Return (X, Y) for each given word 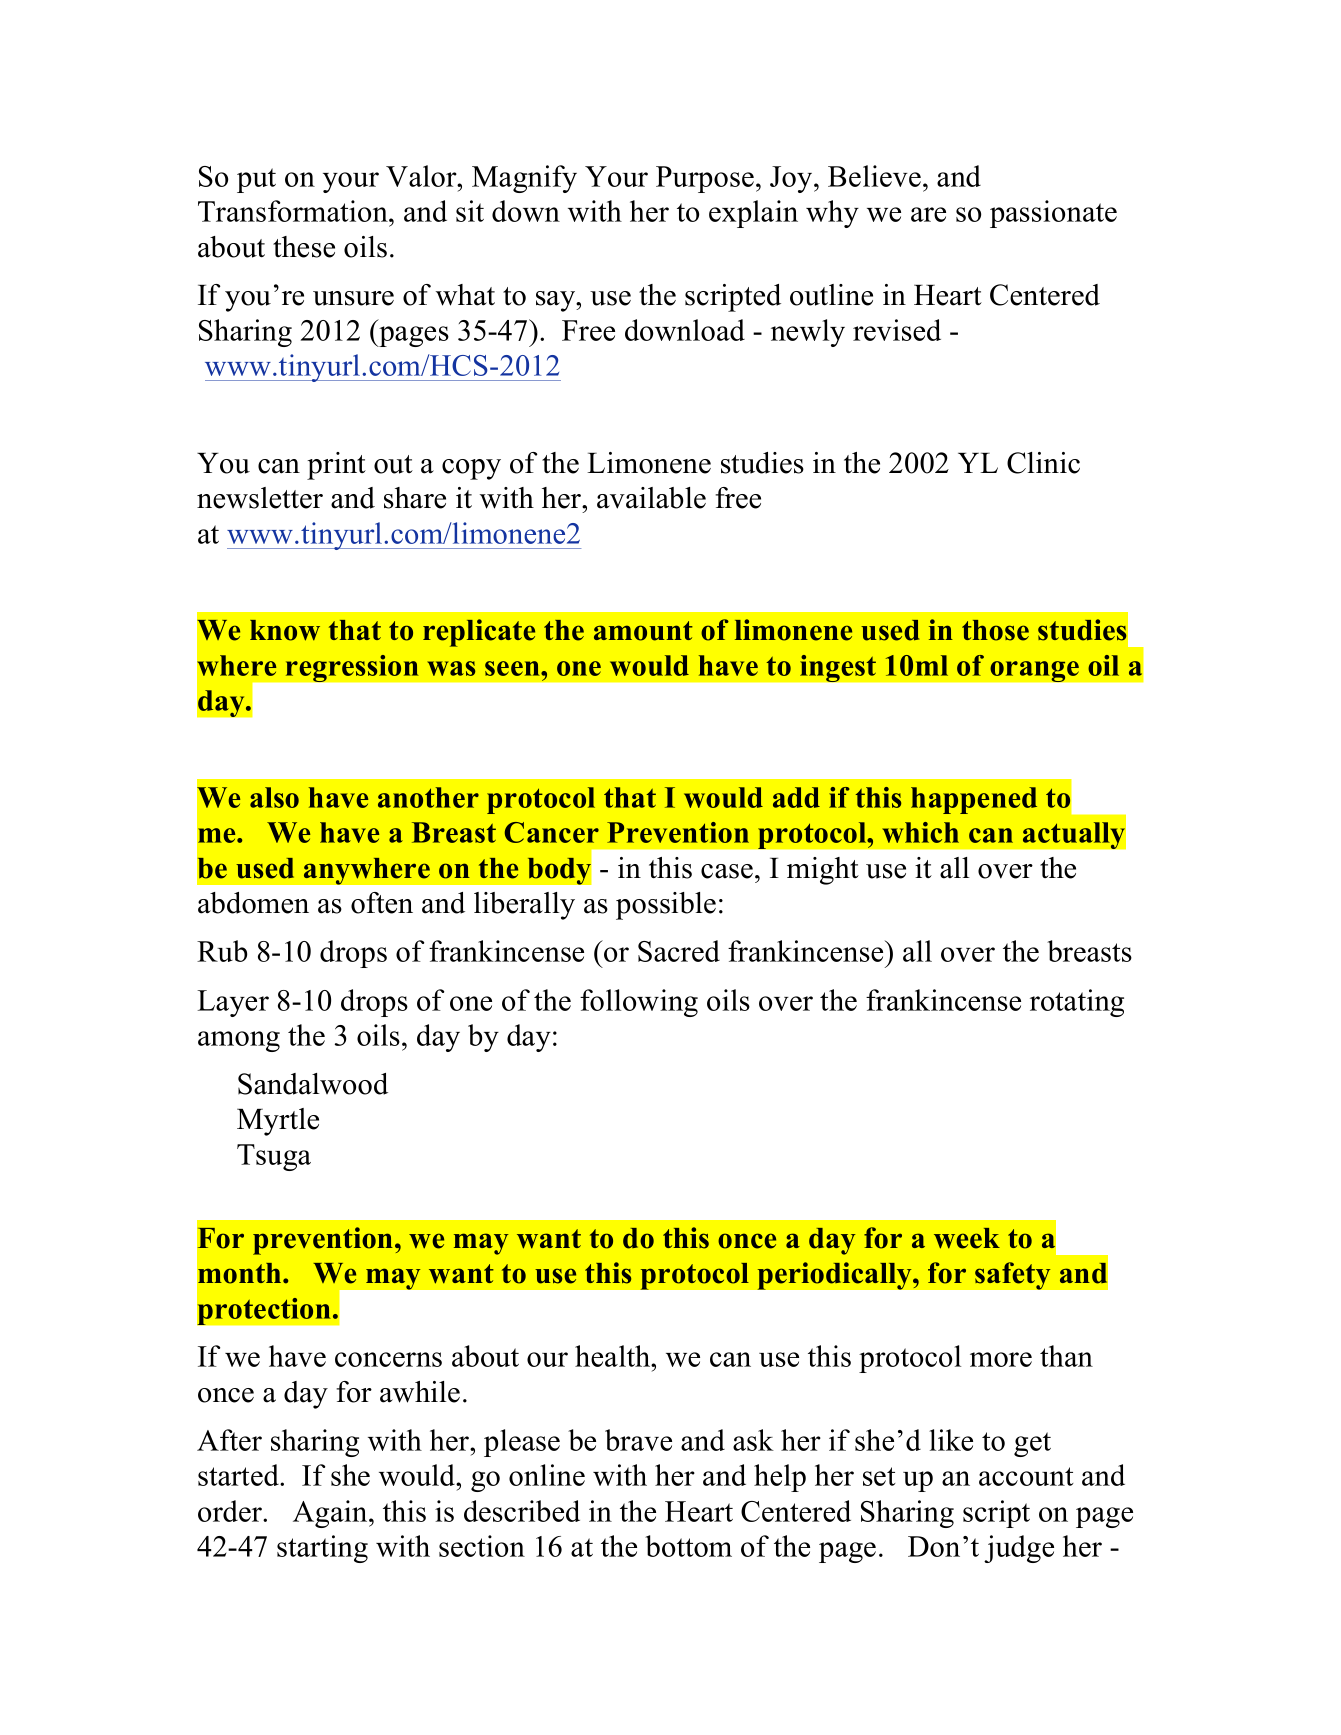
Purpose (705, 179)
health (614, 1356)
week (967, 1238)
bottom (688, 1546)
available (651, 498)
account (1026, 1476)
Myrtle (278, 1122)
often (382, 903)
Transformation (294, 211)
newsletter (260, 498)
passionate (1053, 214)
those (995, 630)
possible (666, 906)
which (920, 832)
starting (322, 1549)
